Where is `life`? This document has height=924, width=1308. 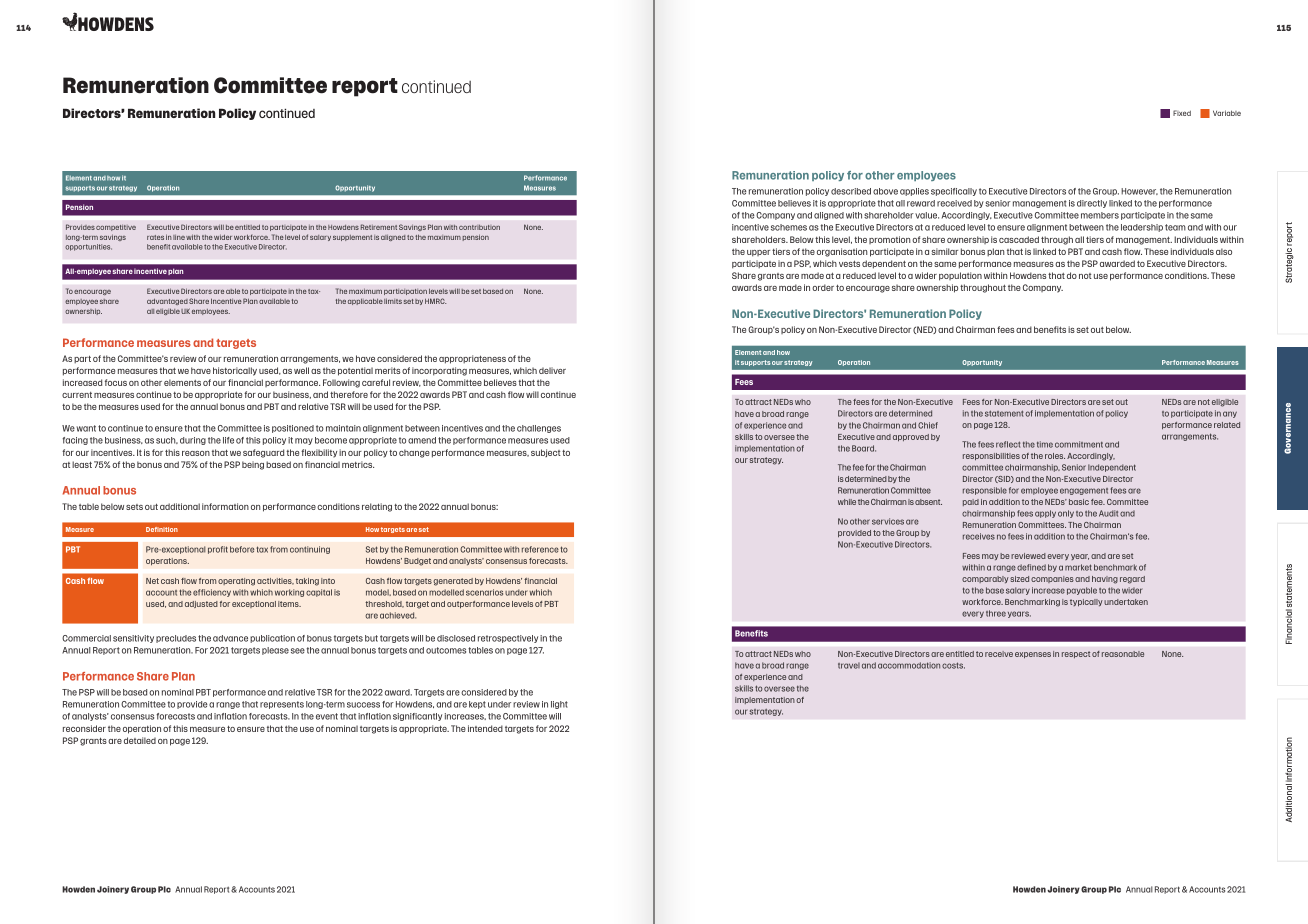
life is located at coordinates (228, 440).
